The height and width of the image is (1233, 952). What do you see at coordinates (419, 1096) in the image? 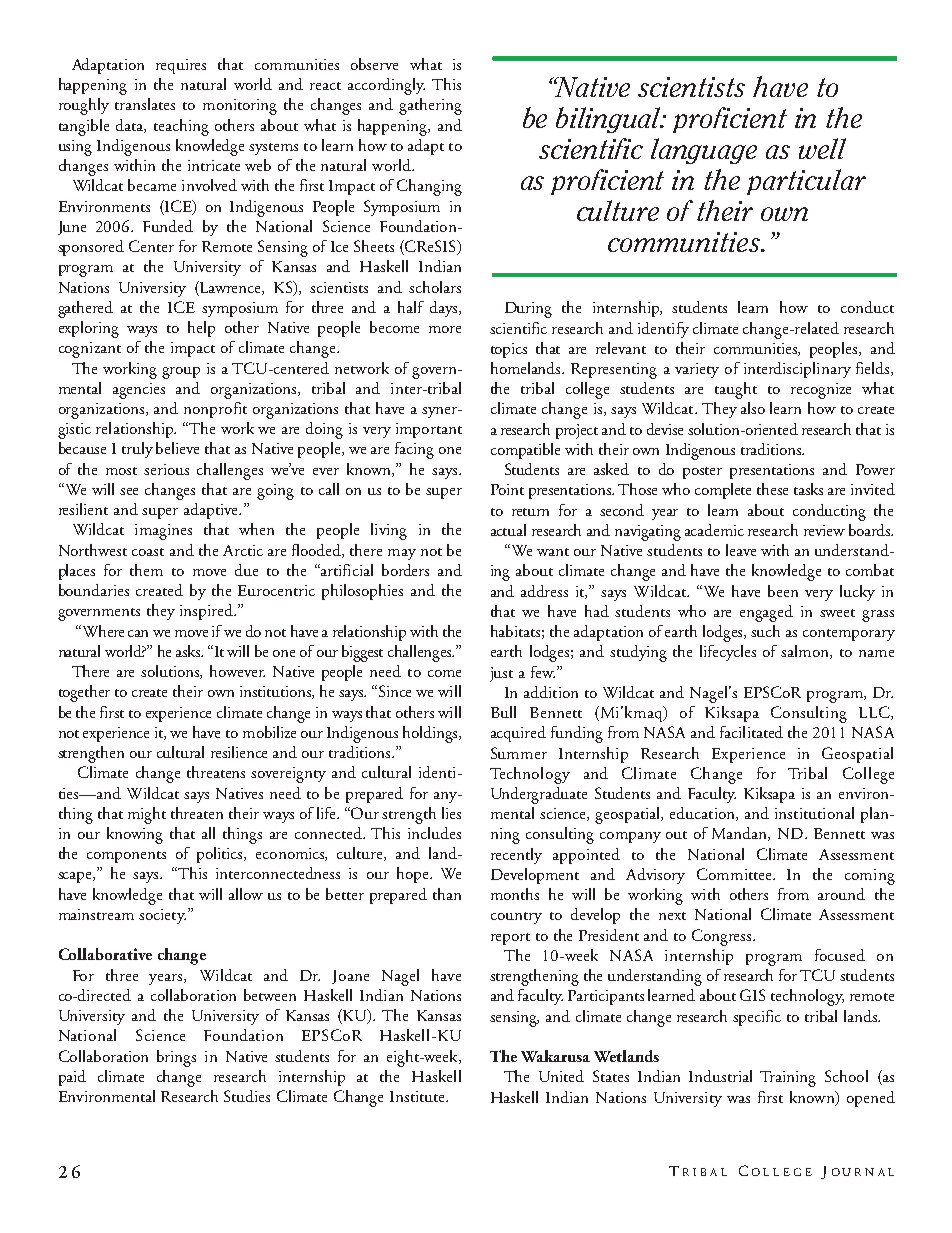
I see `Institute` at bounding box center [419, 1096].
